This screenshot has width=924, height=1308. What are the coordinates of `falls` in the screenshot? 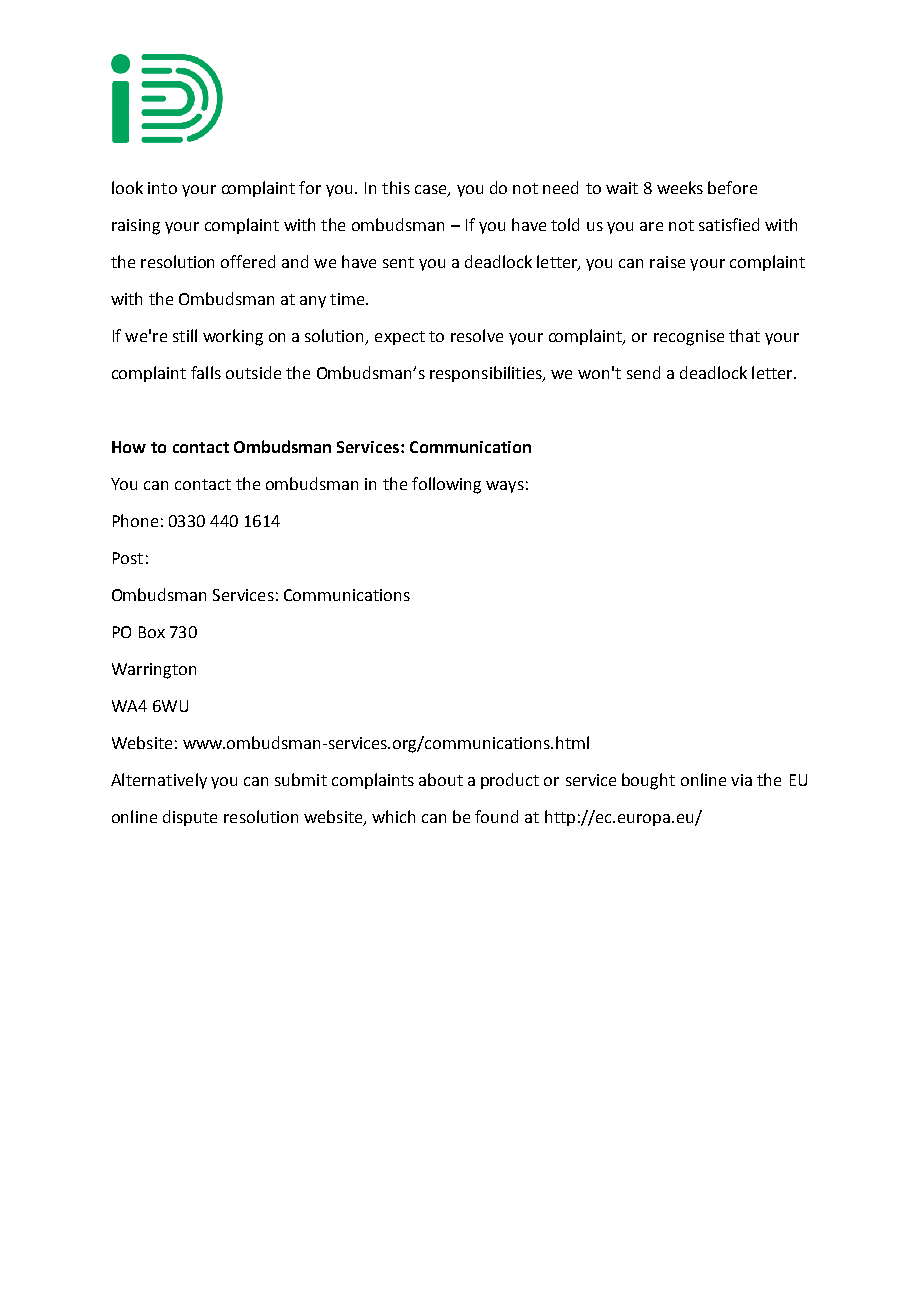 It's located at (206, 372).
